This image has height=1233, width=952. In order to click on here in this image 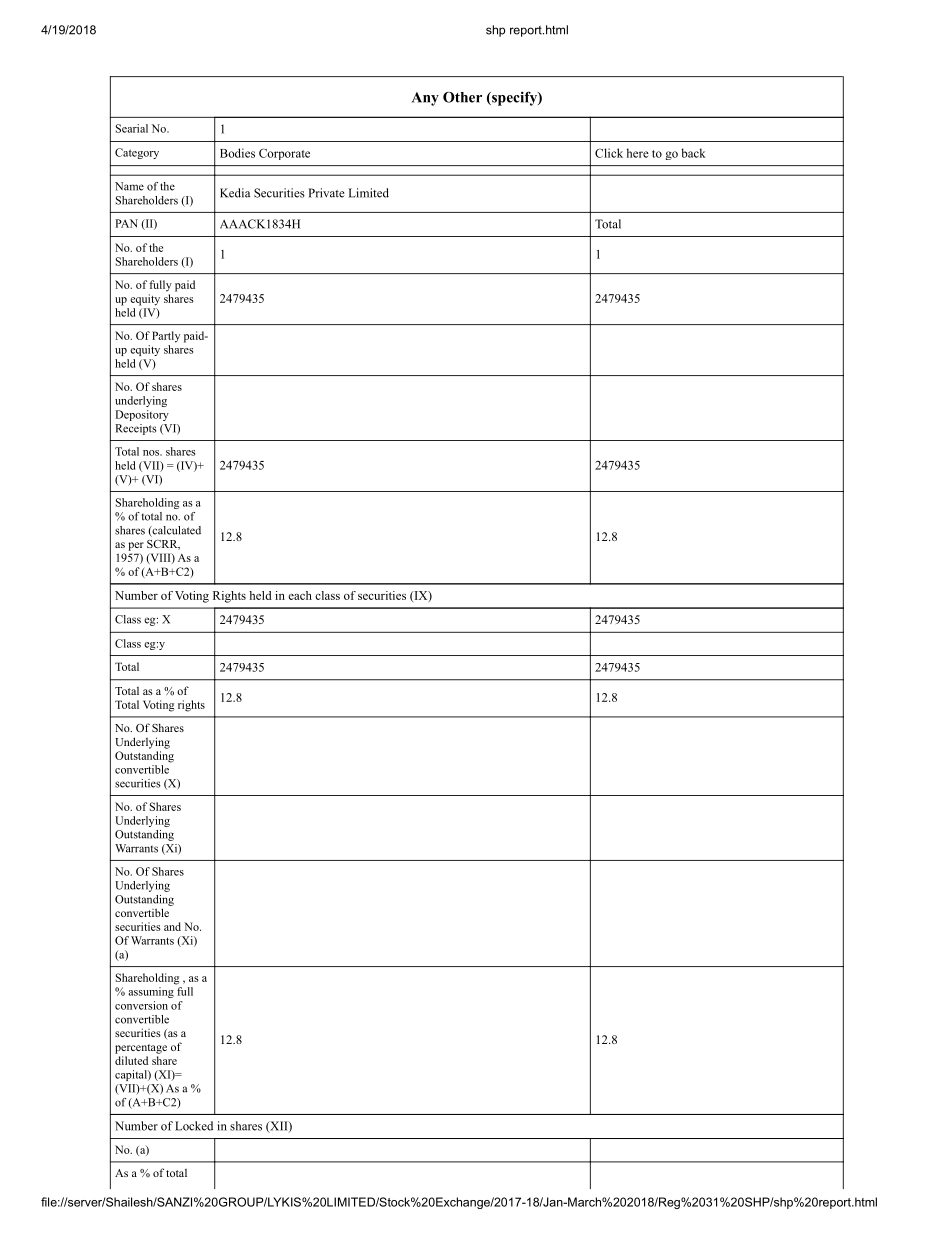, I will do `click(638, 153)`.
